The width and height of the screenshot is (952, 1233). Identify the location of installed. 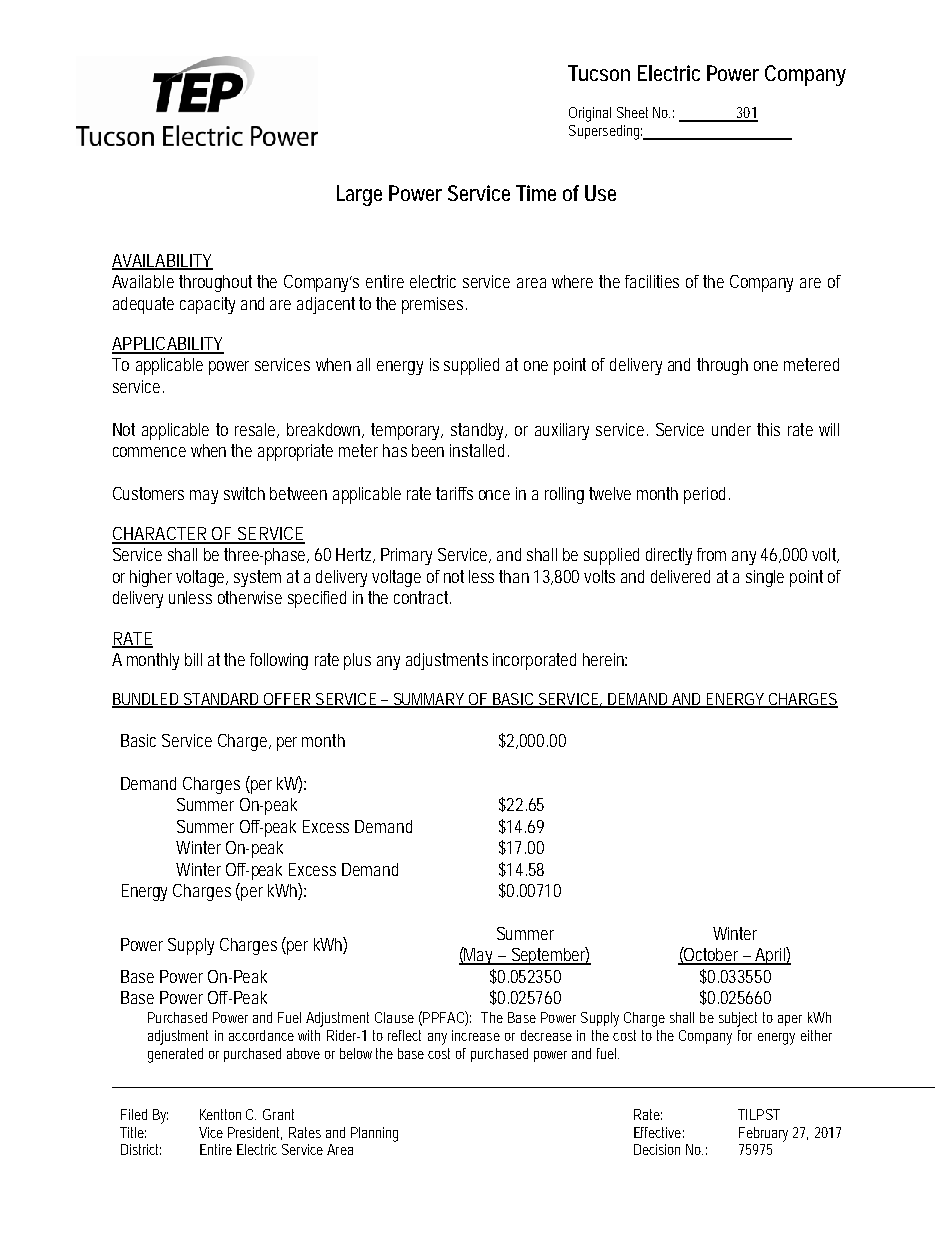
(479, 450).
